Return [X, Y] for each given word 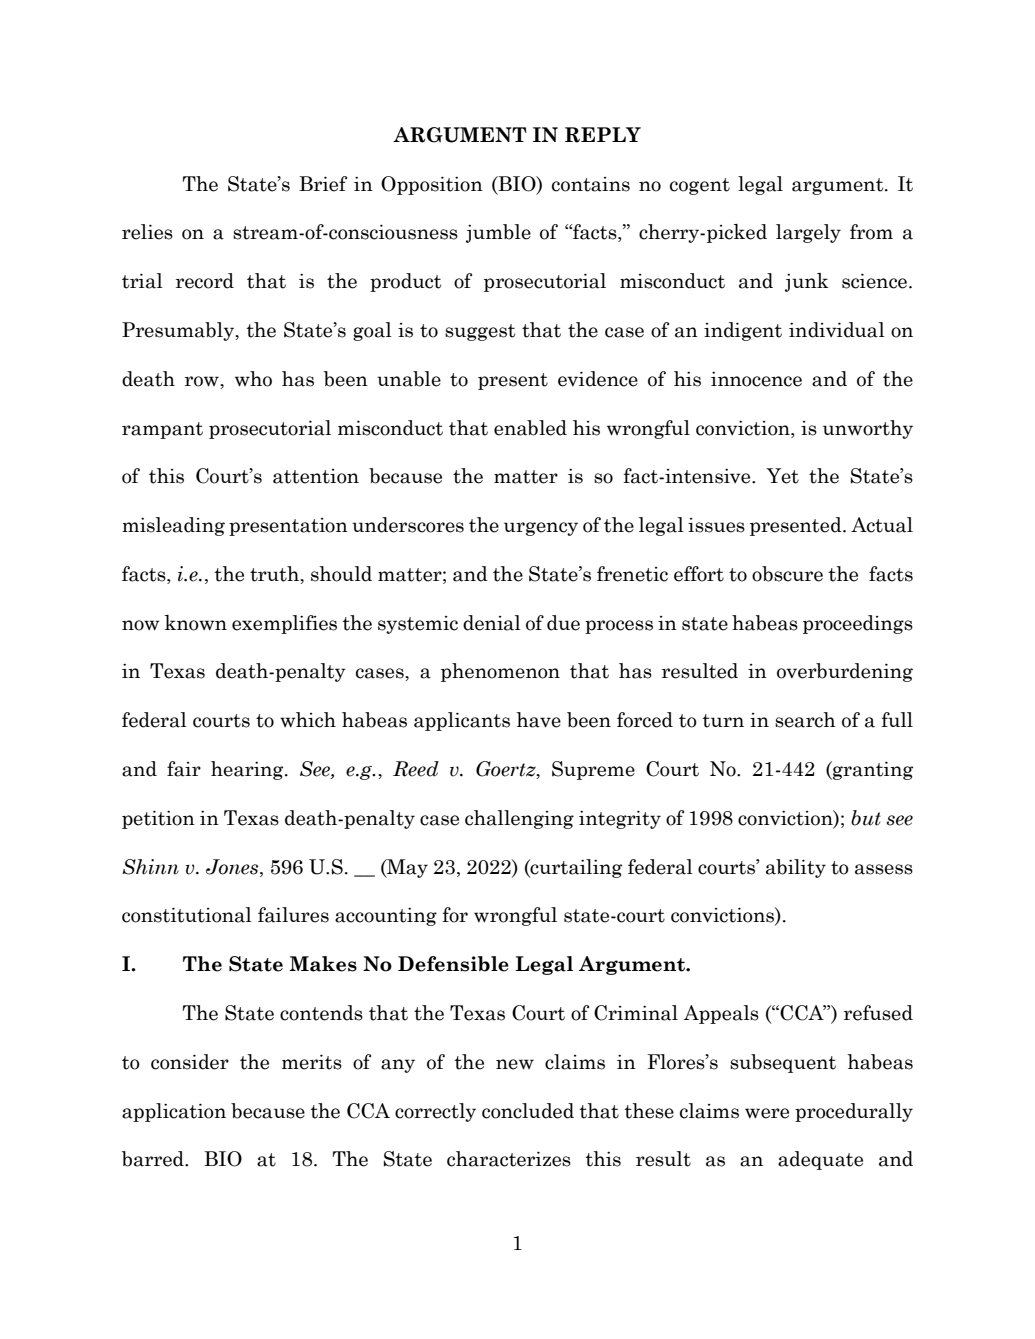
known [196, 623]
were [767, 1113]
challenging [519, 819]
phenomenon [500, 672]
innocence [756, 379]
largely [808, 233]
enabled [530, 428]
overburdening [845, 672]
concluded [528, 1111]
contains [591, 184]
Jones [233, 867]
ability [796, 868]
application [174, 1112]
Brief [323, 184]
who [253, 379]
